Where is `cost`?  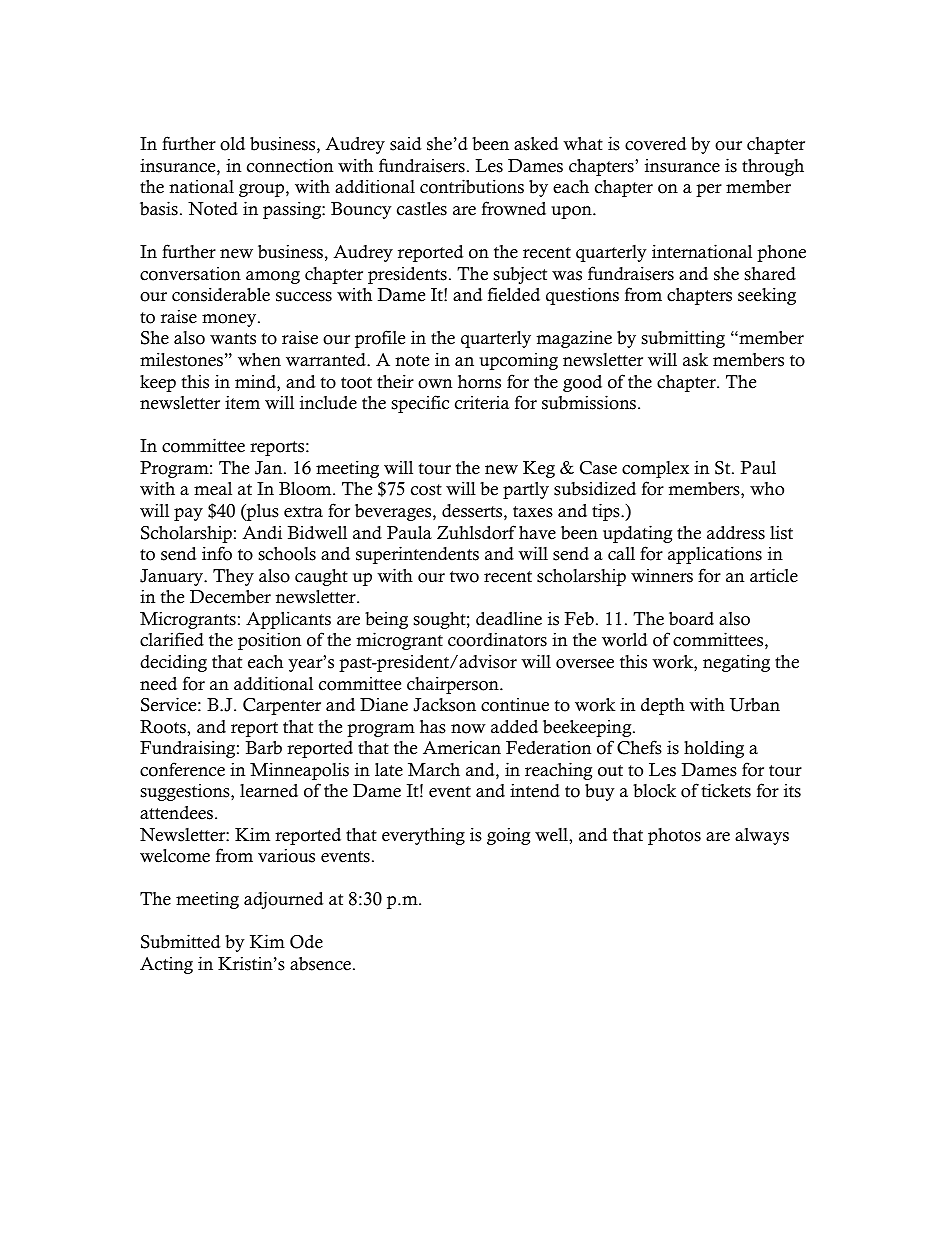
cost is located at coordinates (426, 490).
